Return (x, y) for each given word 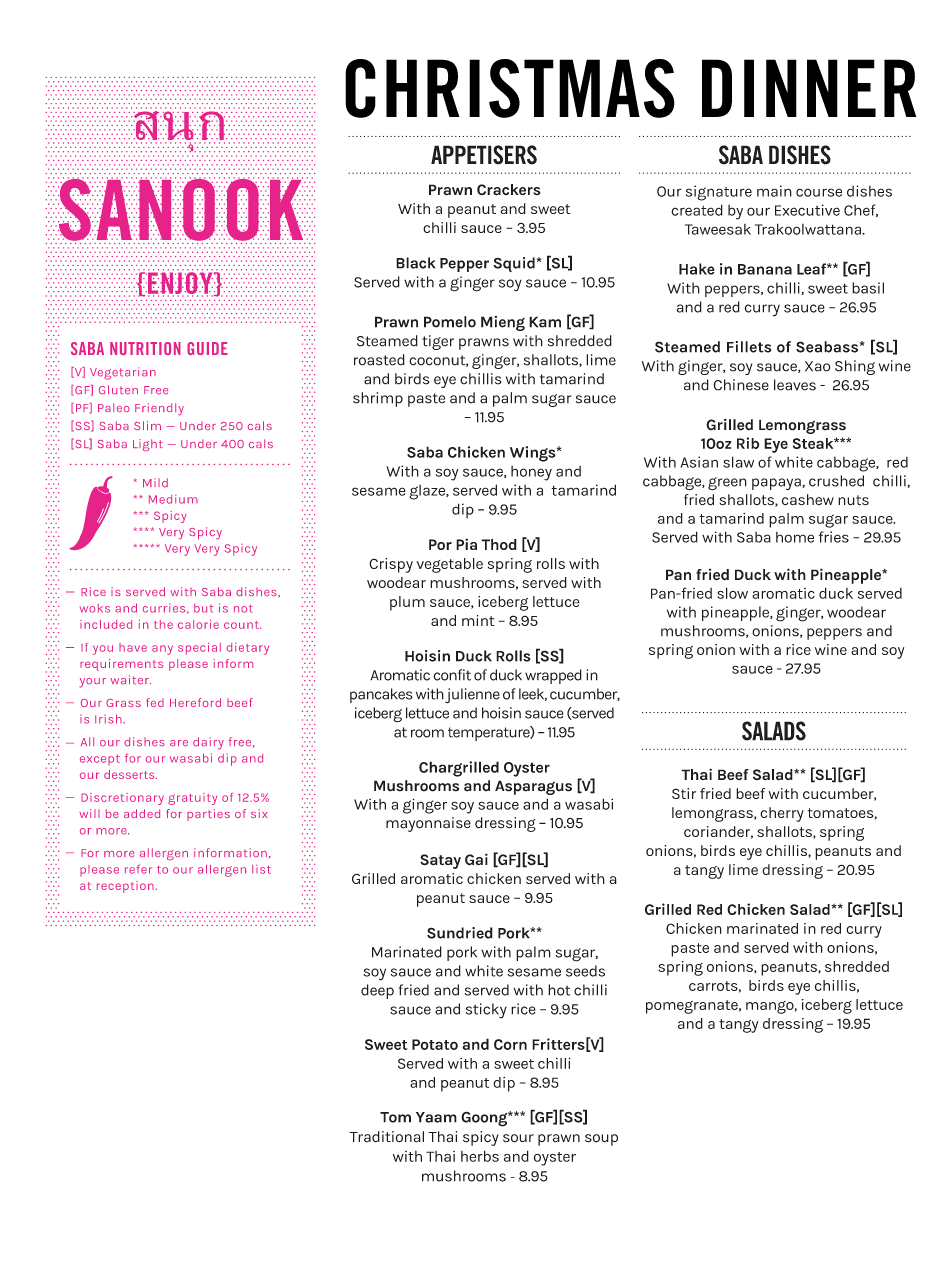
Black (415, 263)
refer (138, 869)
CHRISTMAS (510, 88)
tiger (438, 342)
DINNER (809, 88)
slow (732, 593)
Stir (684, 793)
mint (478, 620)
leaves (795, 385)
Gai (476, 859)
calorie (198, 624)
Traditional (386, 1137)
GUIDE (207, 348)
